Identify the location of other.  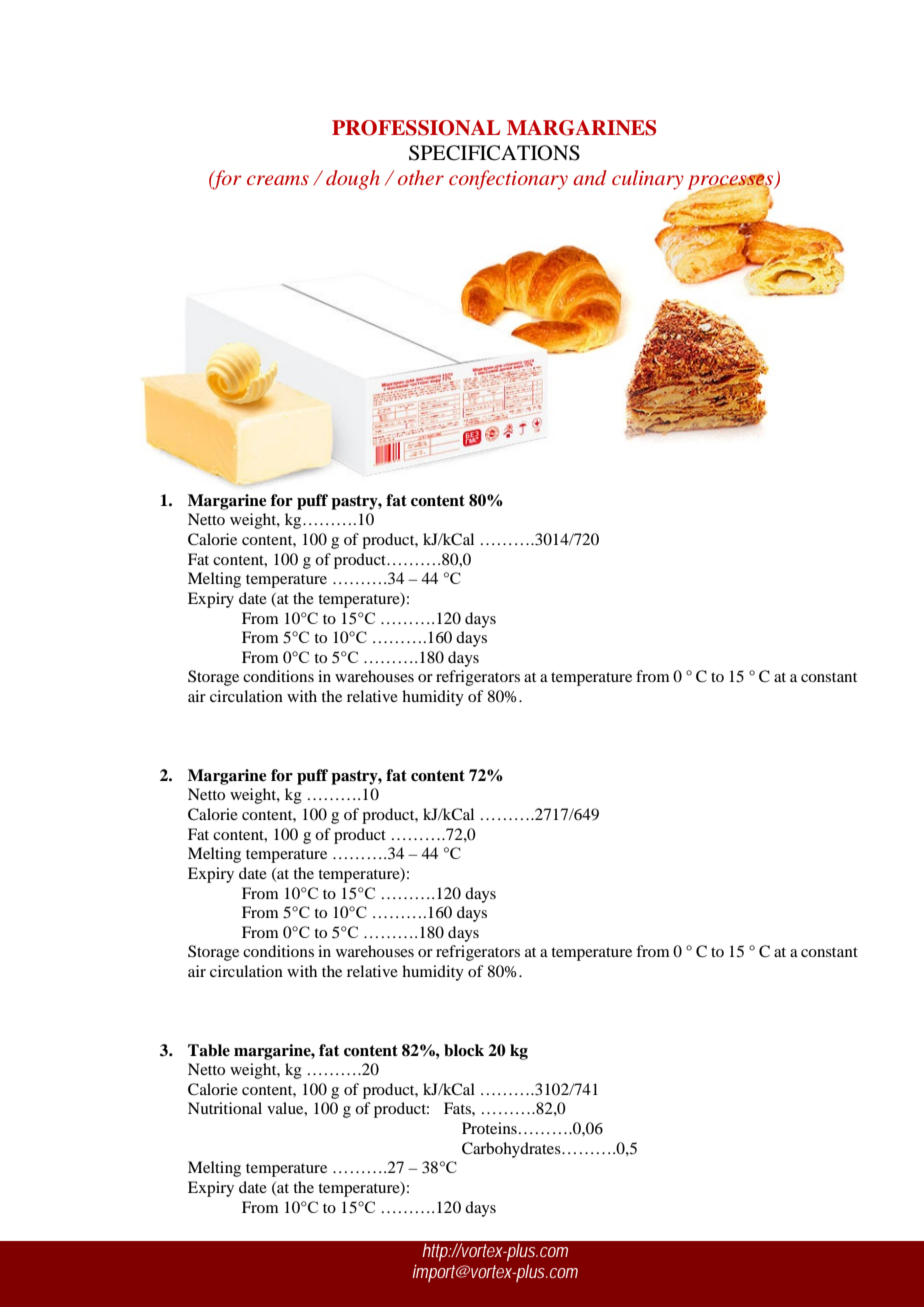
(421, 177).
